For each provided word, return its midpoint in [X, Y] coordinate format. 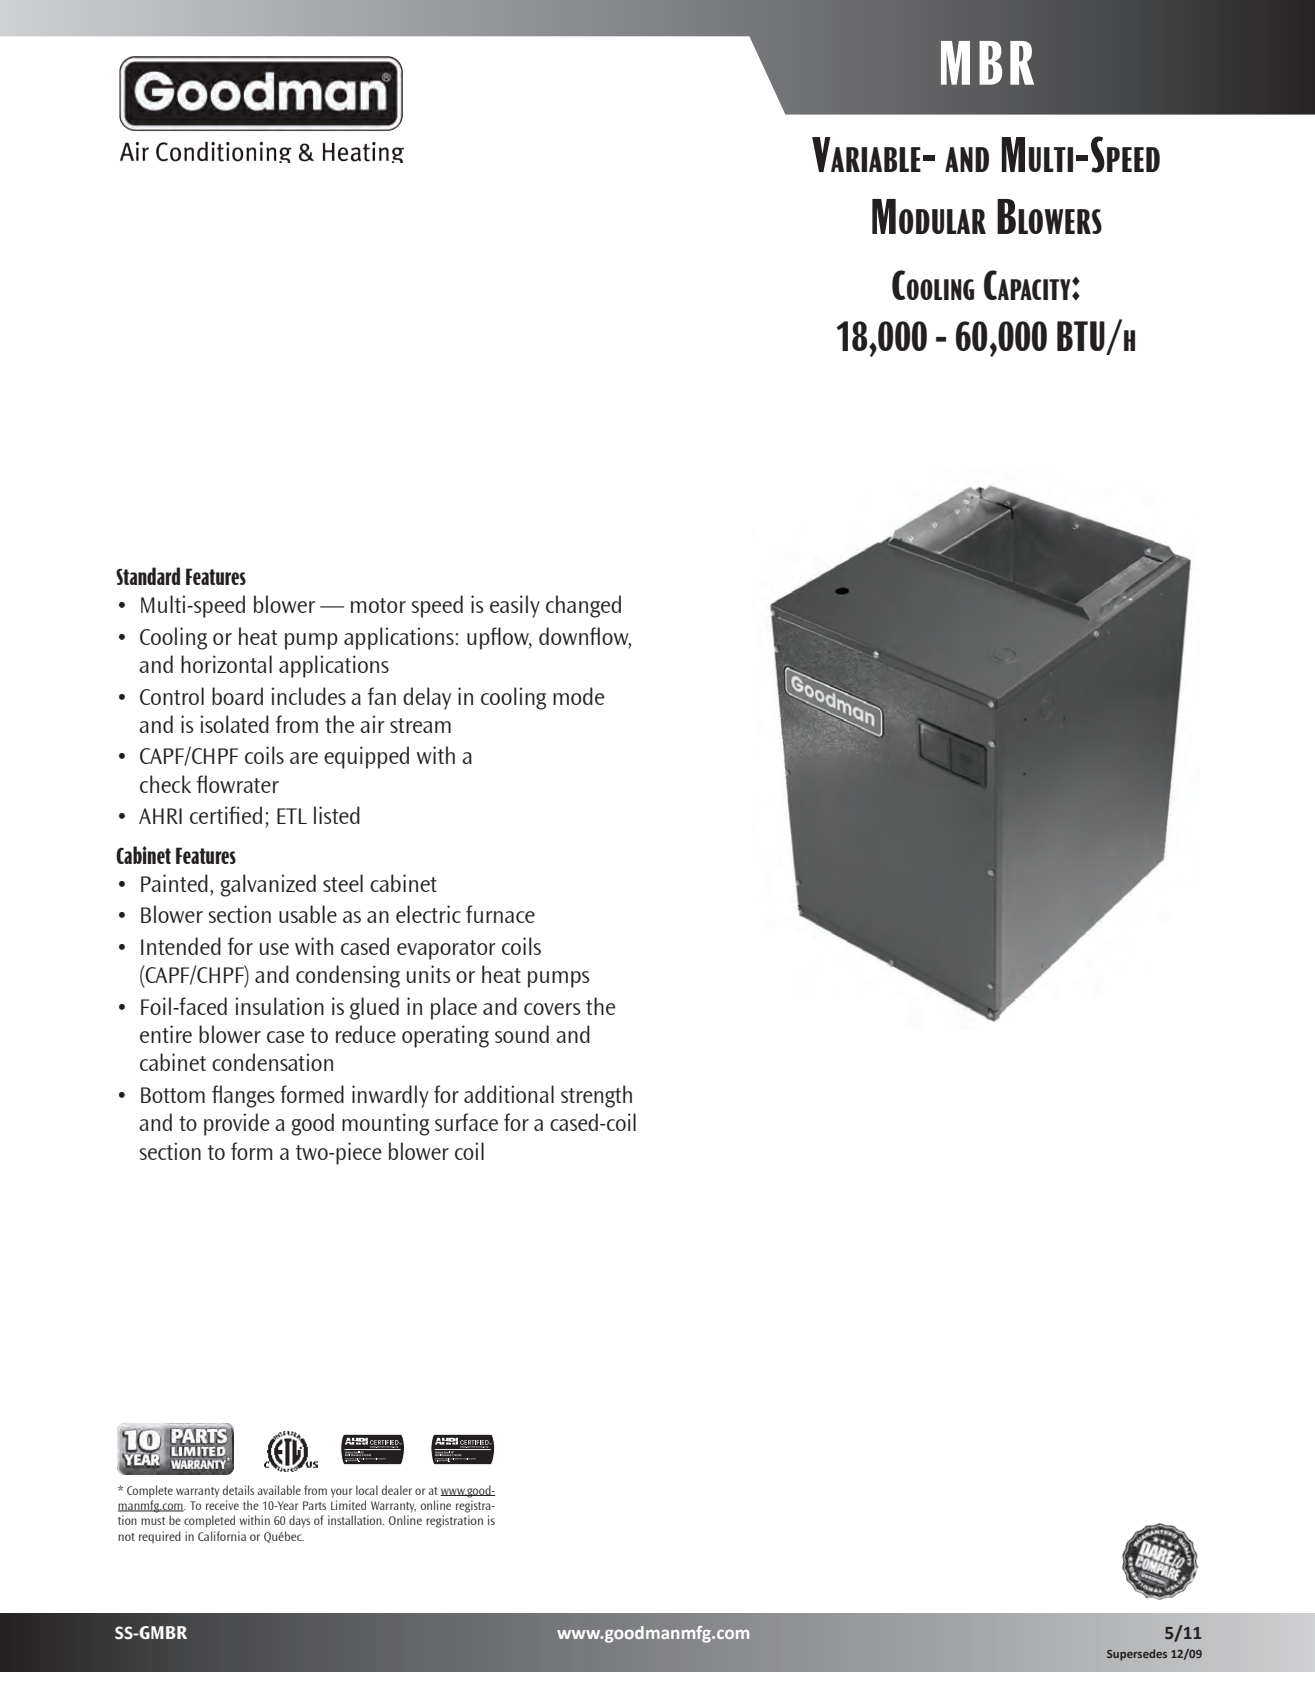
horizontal [226, 664]
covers [552, 1009]
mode [578, 696]
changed [583, 606]
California [222, 1536]
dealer [397, 1490]
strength [596, 1096]
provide [237, 1124]
